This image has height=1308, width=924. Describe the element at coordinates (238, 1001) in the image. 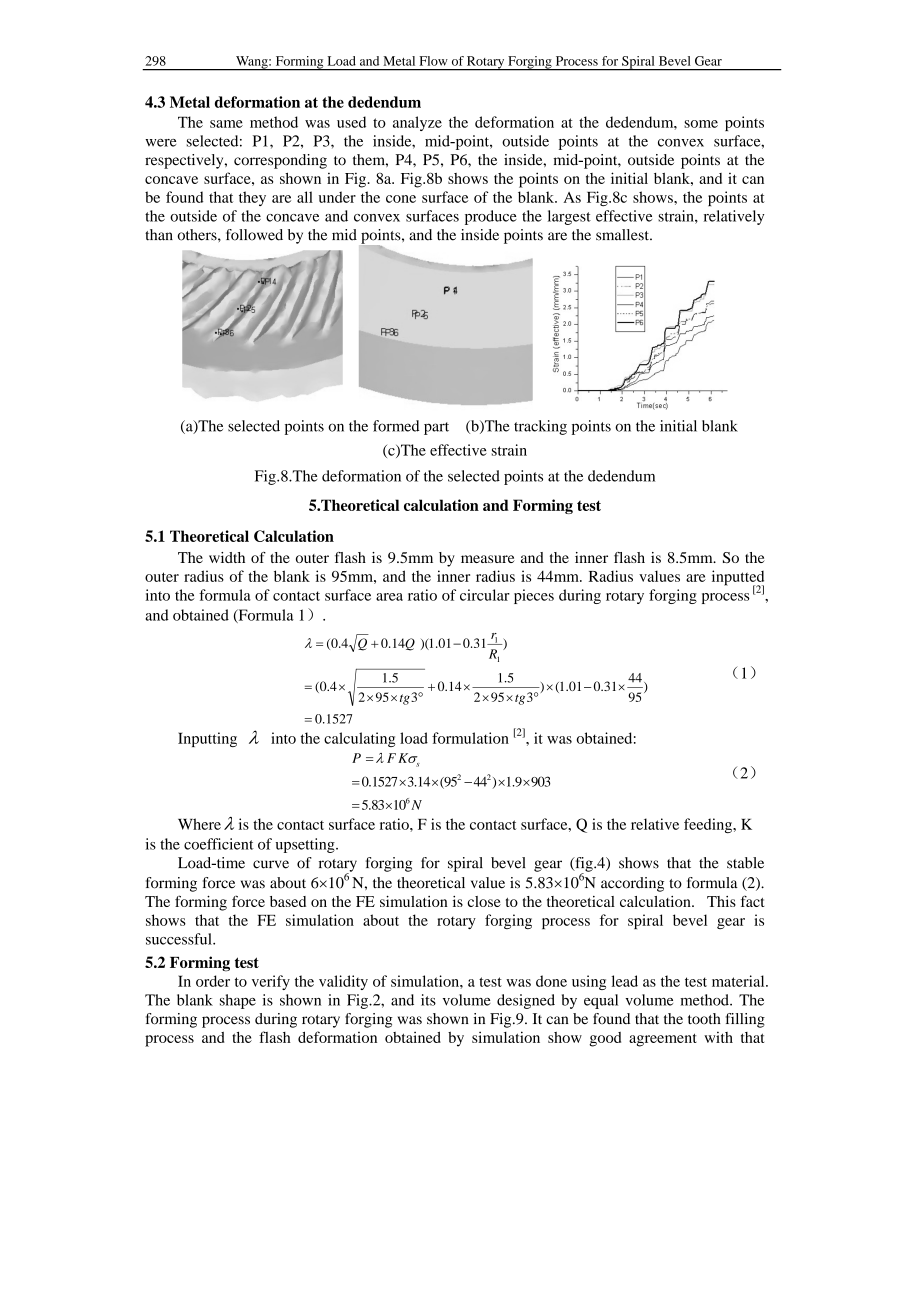

I see `shape` at that location.
